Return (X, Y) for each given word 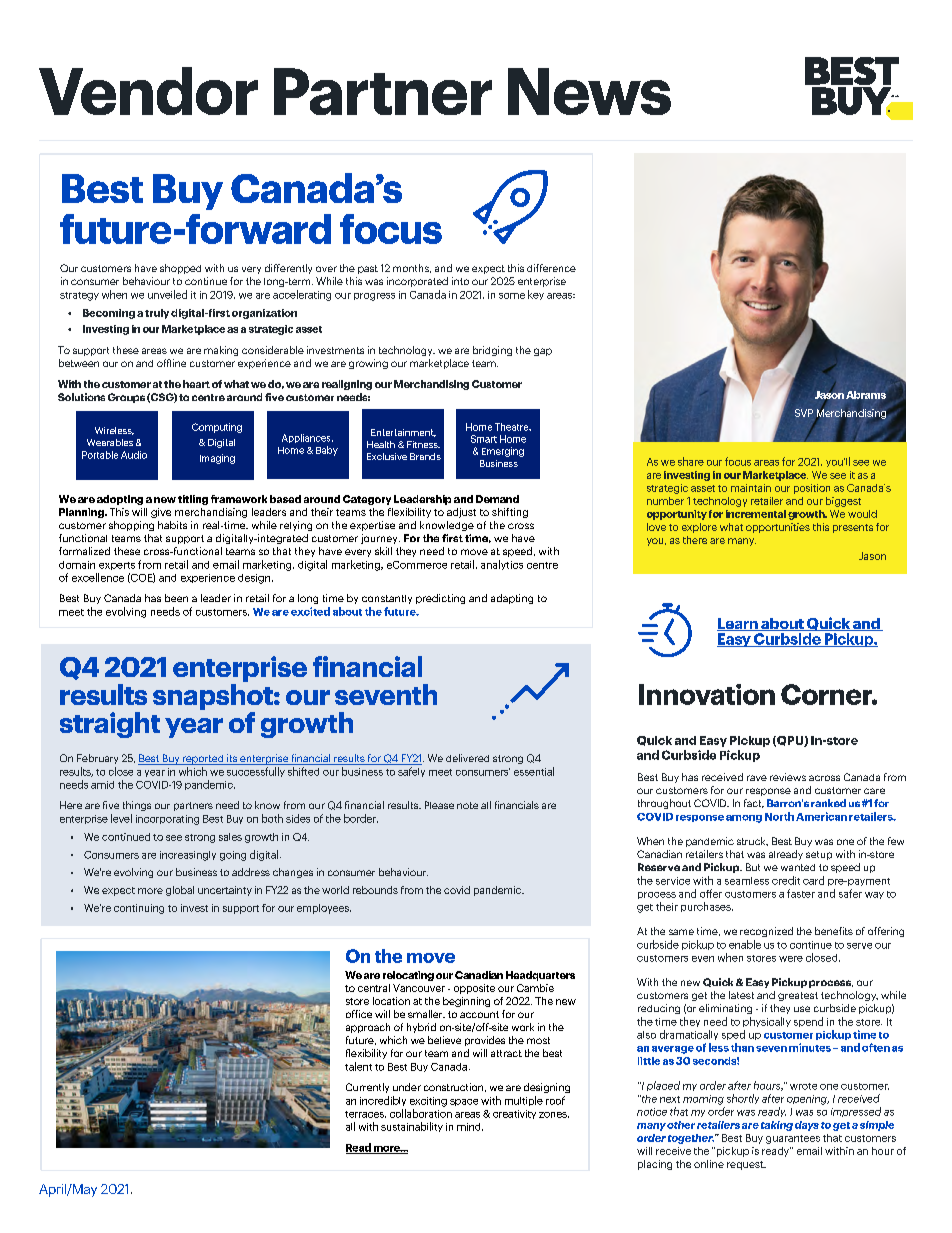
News (589, 91)
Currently (367, 1088)
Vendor (148, 91)
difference (551, 268)
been (176, 598)
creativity (514, 1114)
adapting (512, 599)
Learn (738, 624)
